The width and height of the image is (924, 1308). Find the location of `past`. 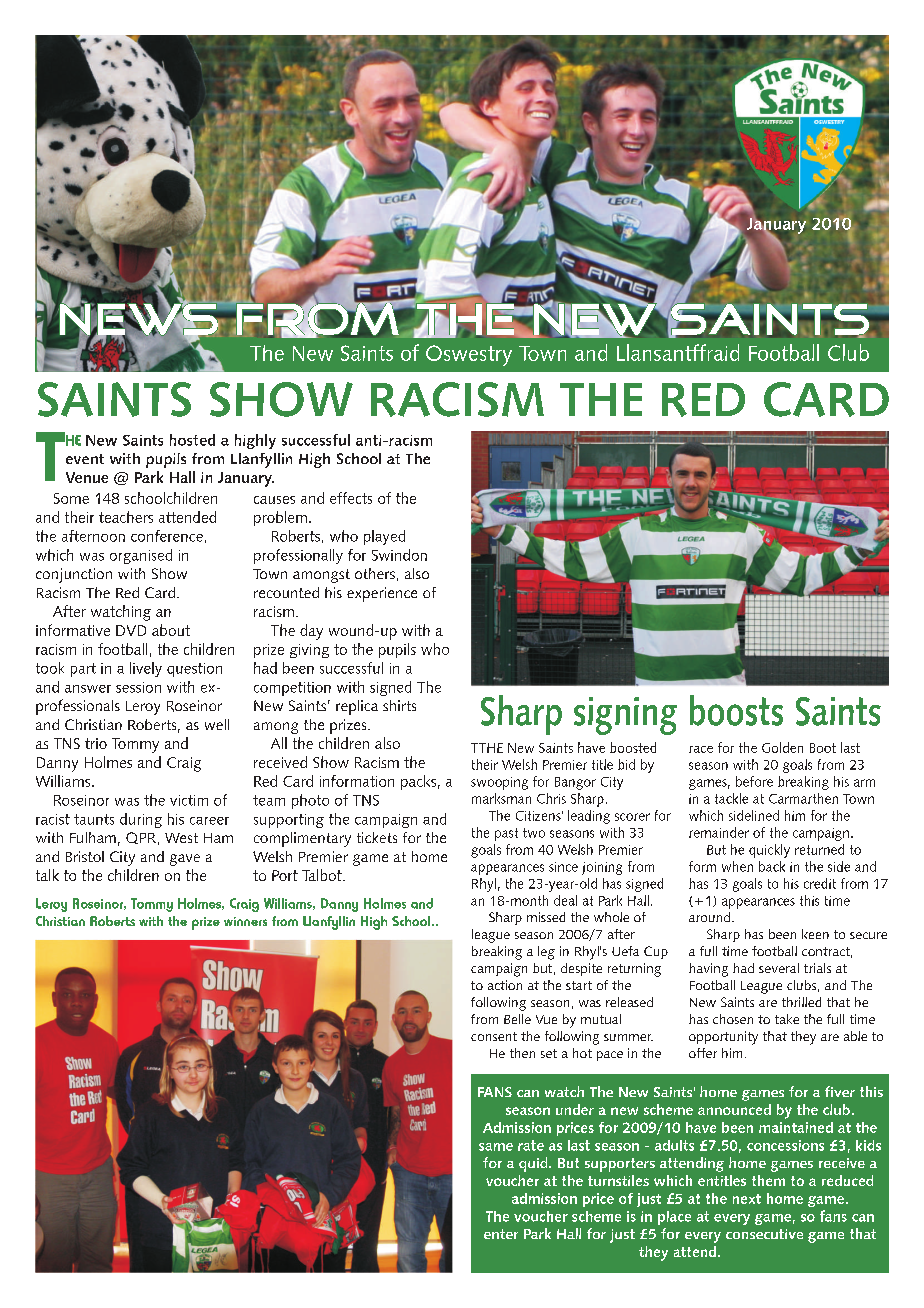

past is located at coordinates (506, 834).
